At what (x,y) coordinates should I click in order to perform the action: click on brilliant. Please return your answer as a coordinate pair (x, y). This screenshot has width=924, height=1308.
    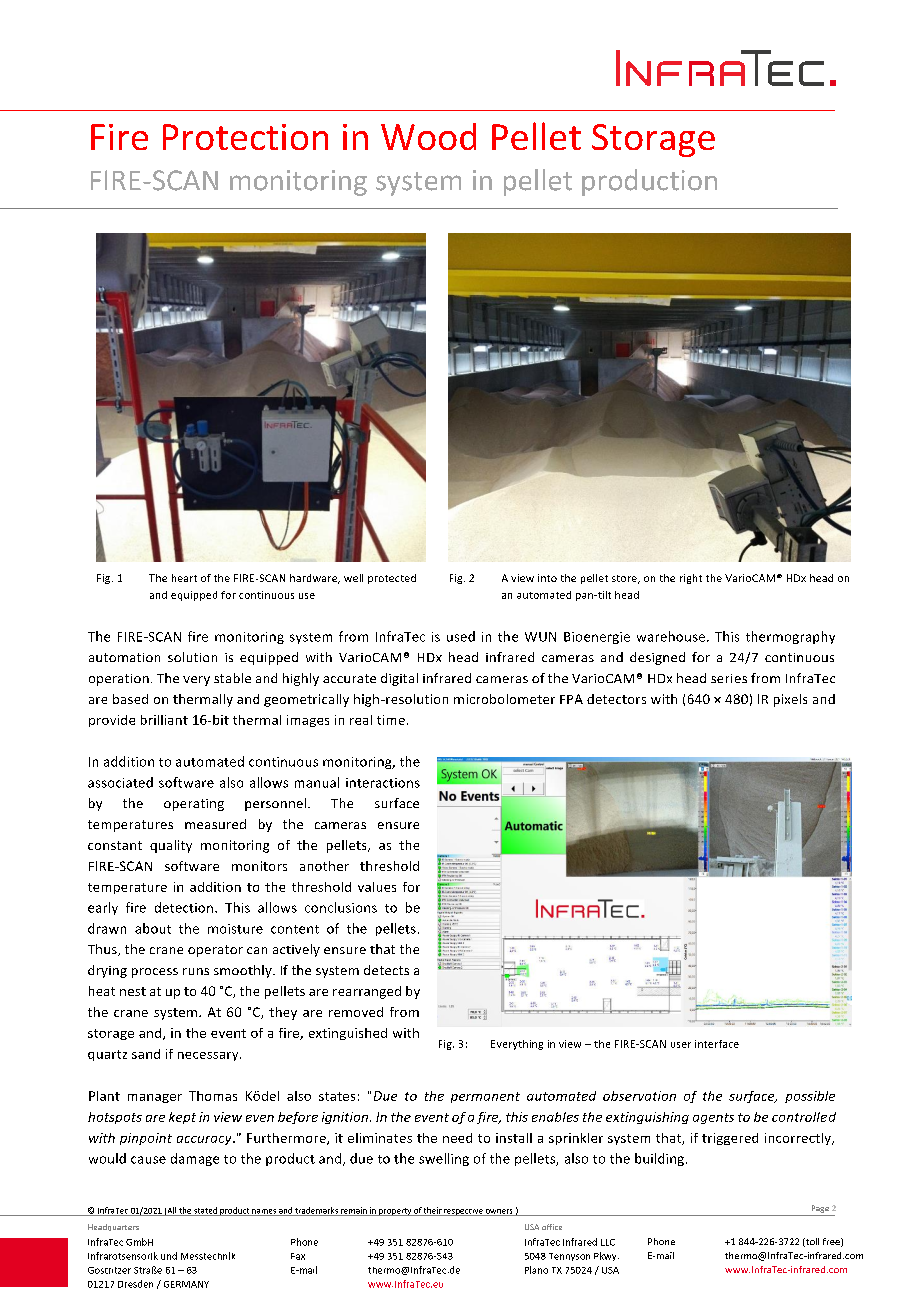
    Looking at the image, I should click on (164, 720).
